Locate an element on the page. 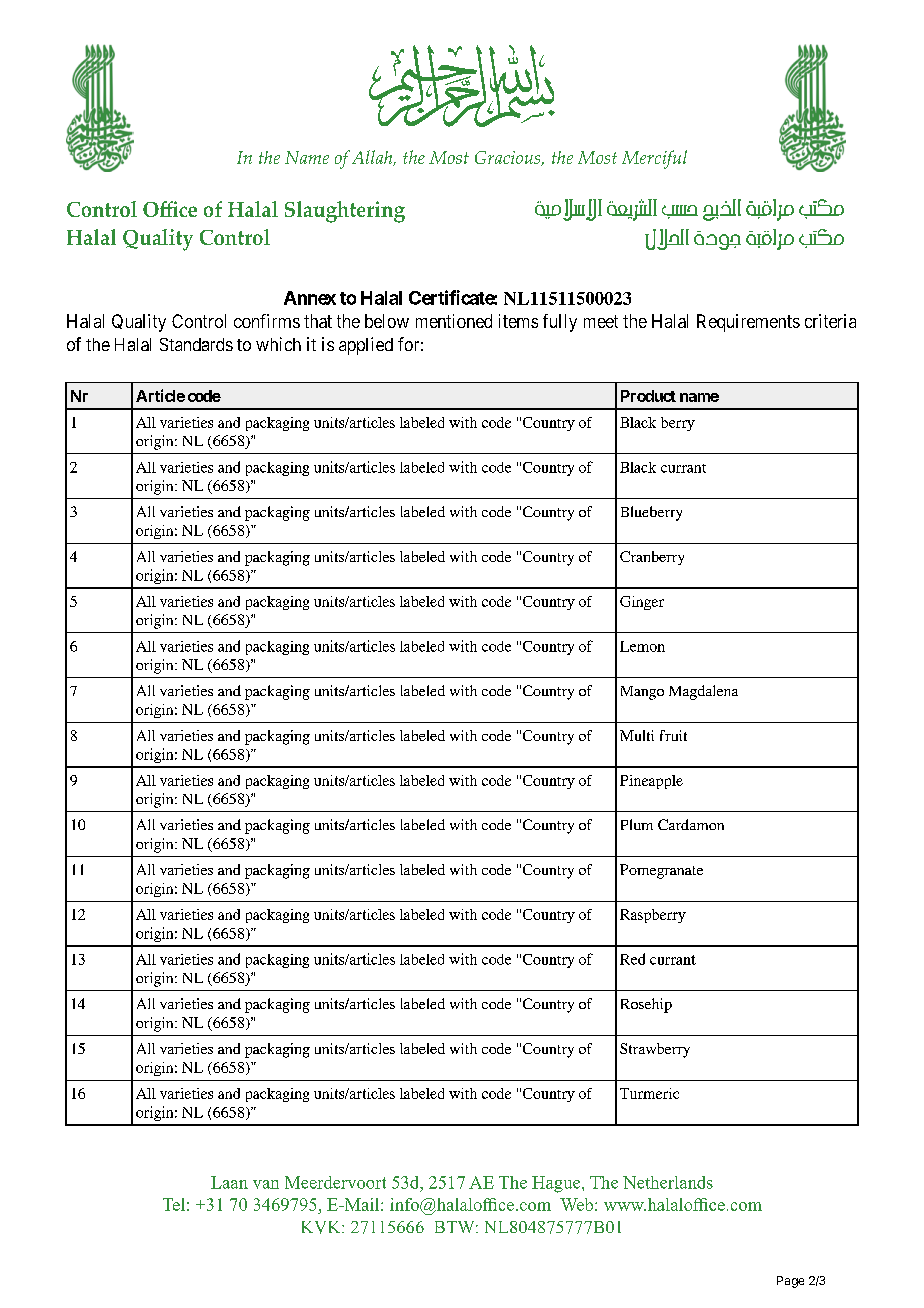 The height and width of the document is (1308, 924). Multi is located at coordinates (637, 735).
